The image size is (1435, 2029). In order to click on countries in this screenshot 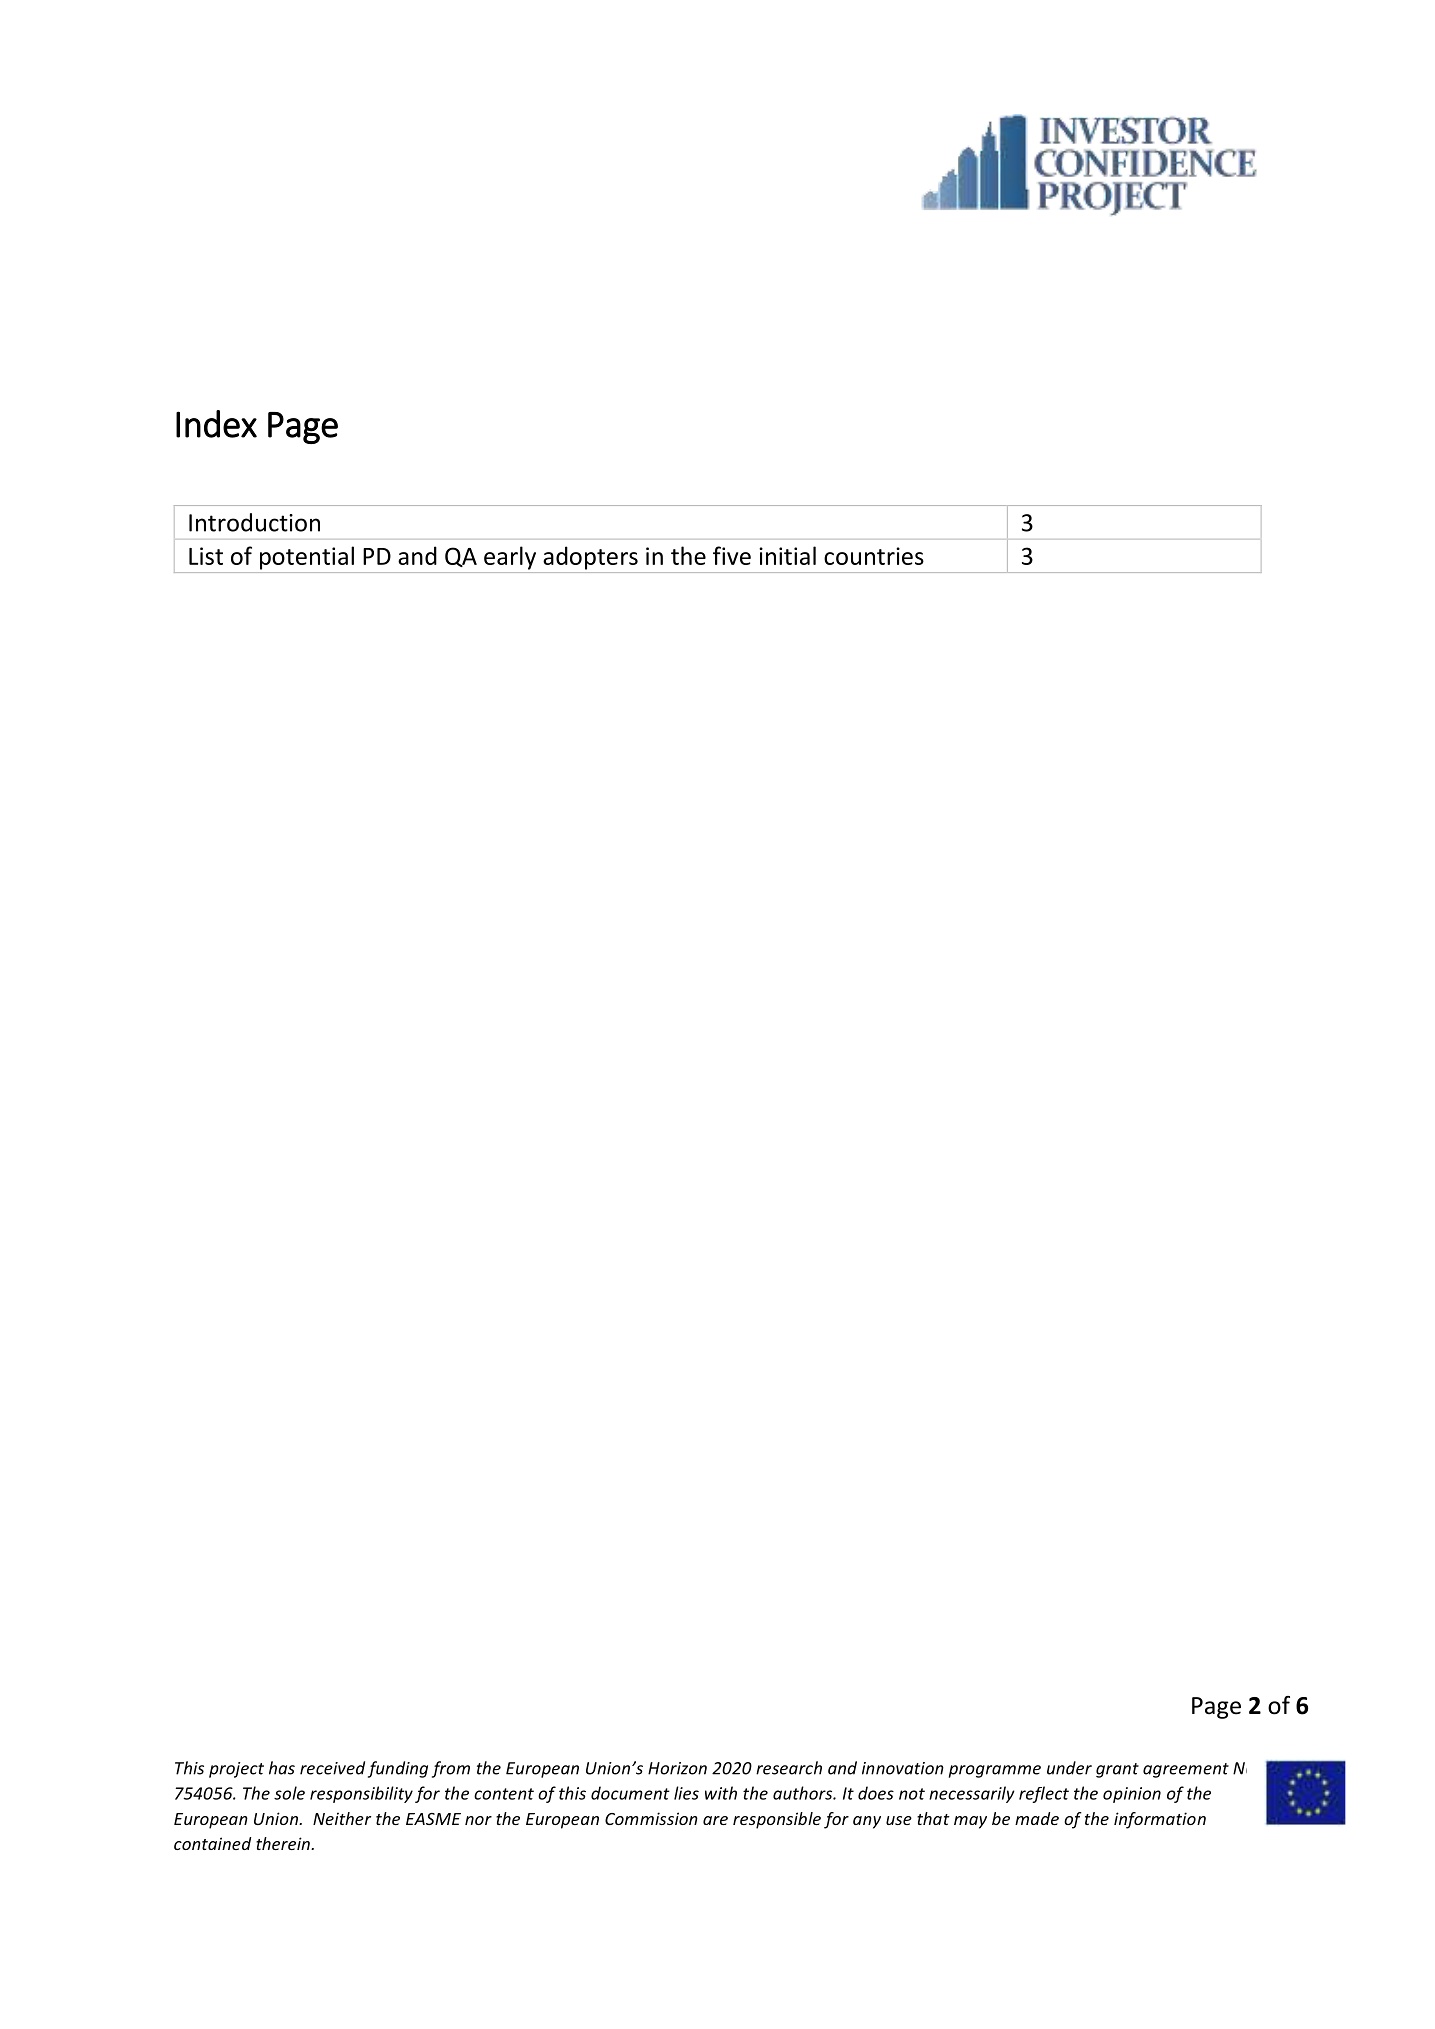, I will do `click(874, 556)`.
